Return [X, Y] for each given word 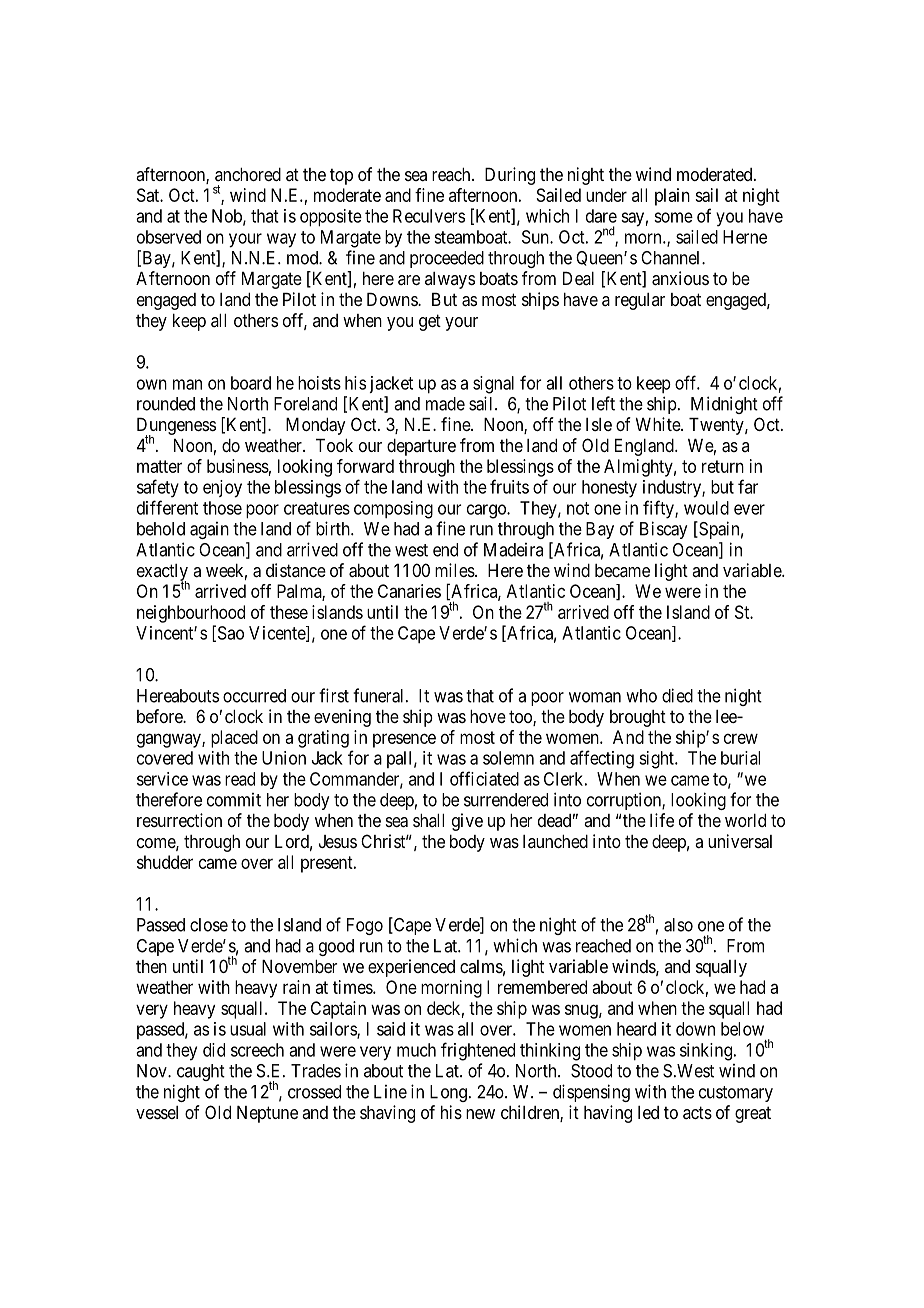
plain [672, 197]
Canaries [409, 591]
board [251, 383]
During [510, 176]
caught [201, 1072]
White [659, 424]
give [467, 822]
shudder [165, 862]
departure [421, 447]
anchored [248, 174]
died [677, 695]
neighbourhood [191, 614]
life [662, 820]
